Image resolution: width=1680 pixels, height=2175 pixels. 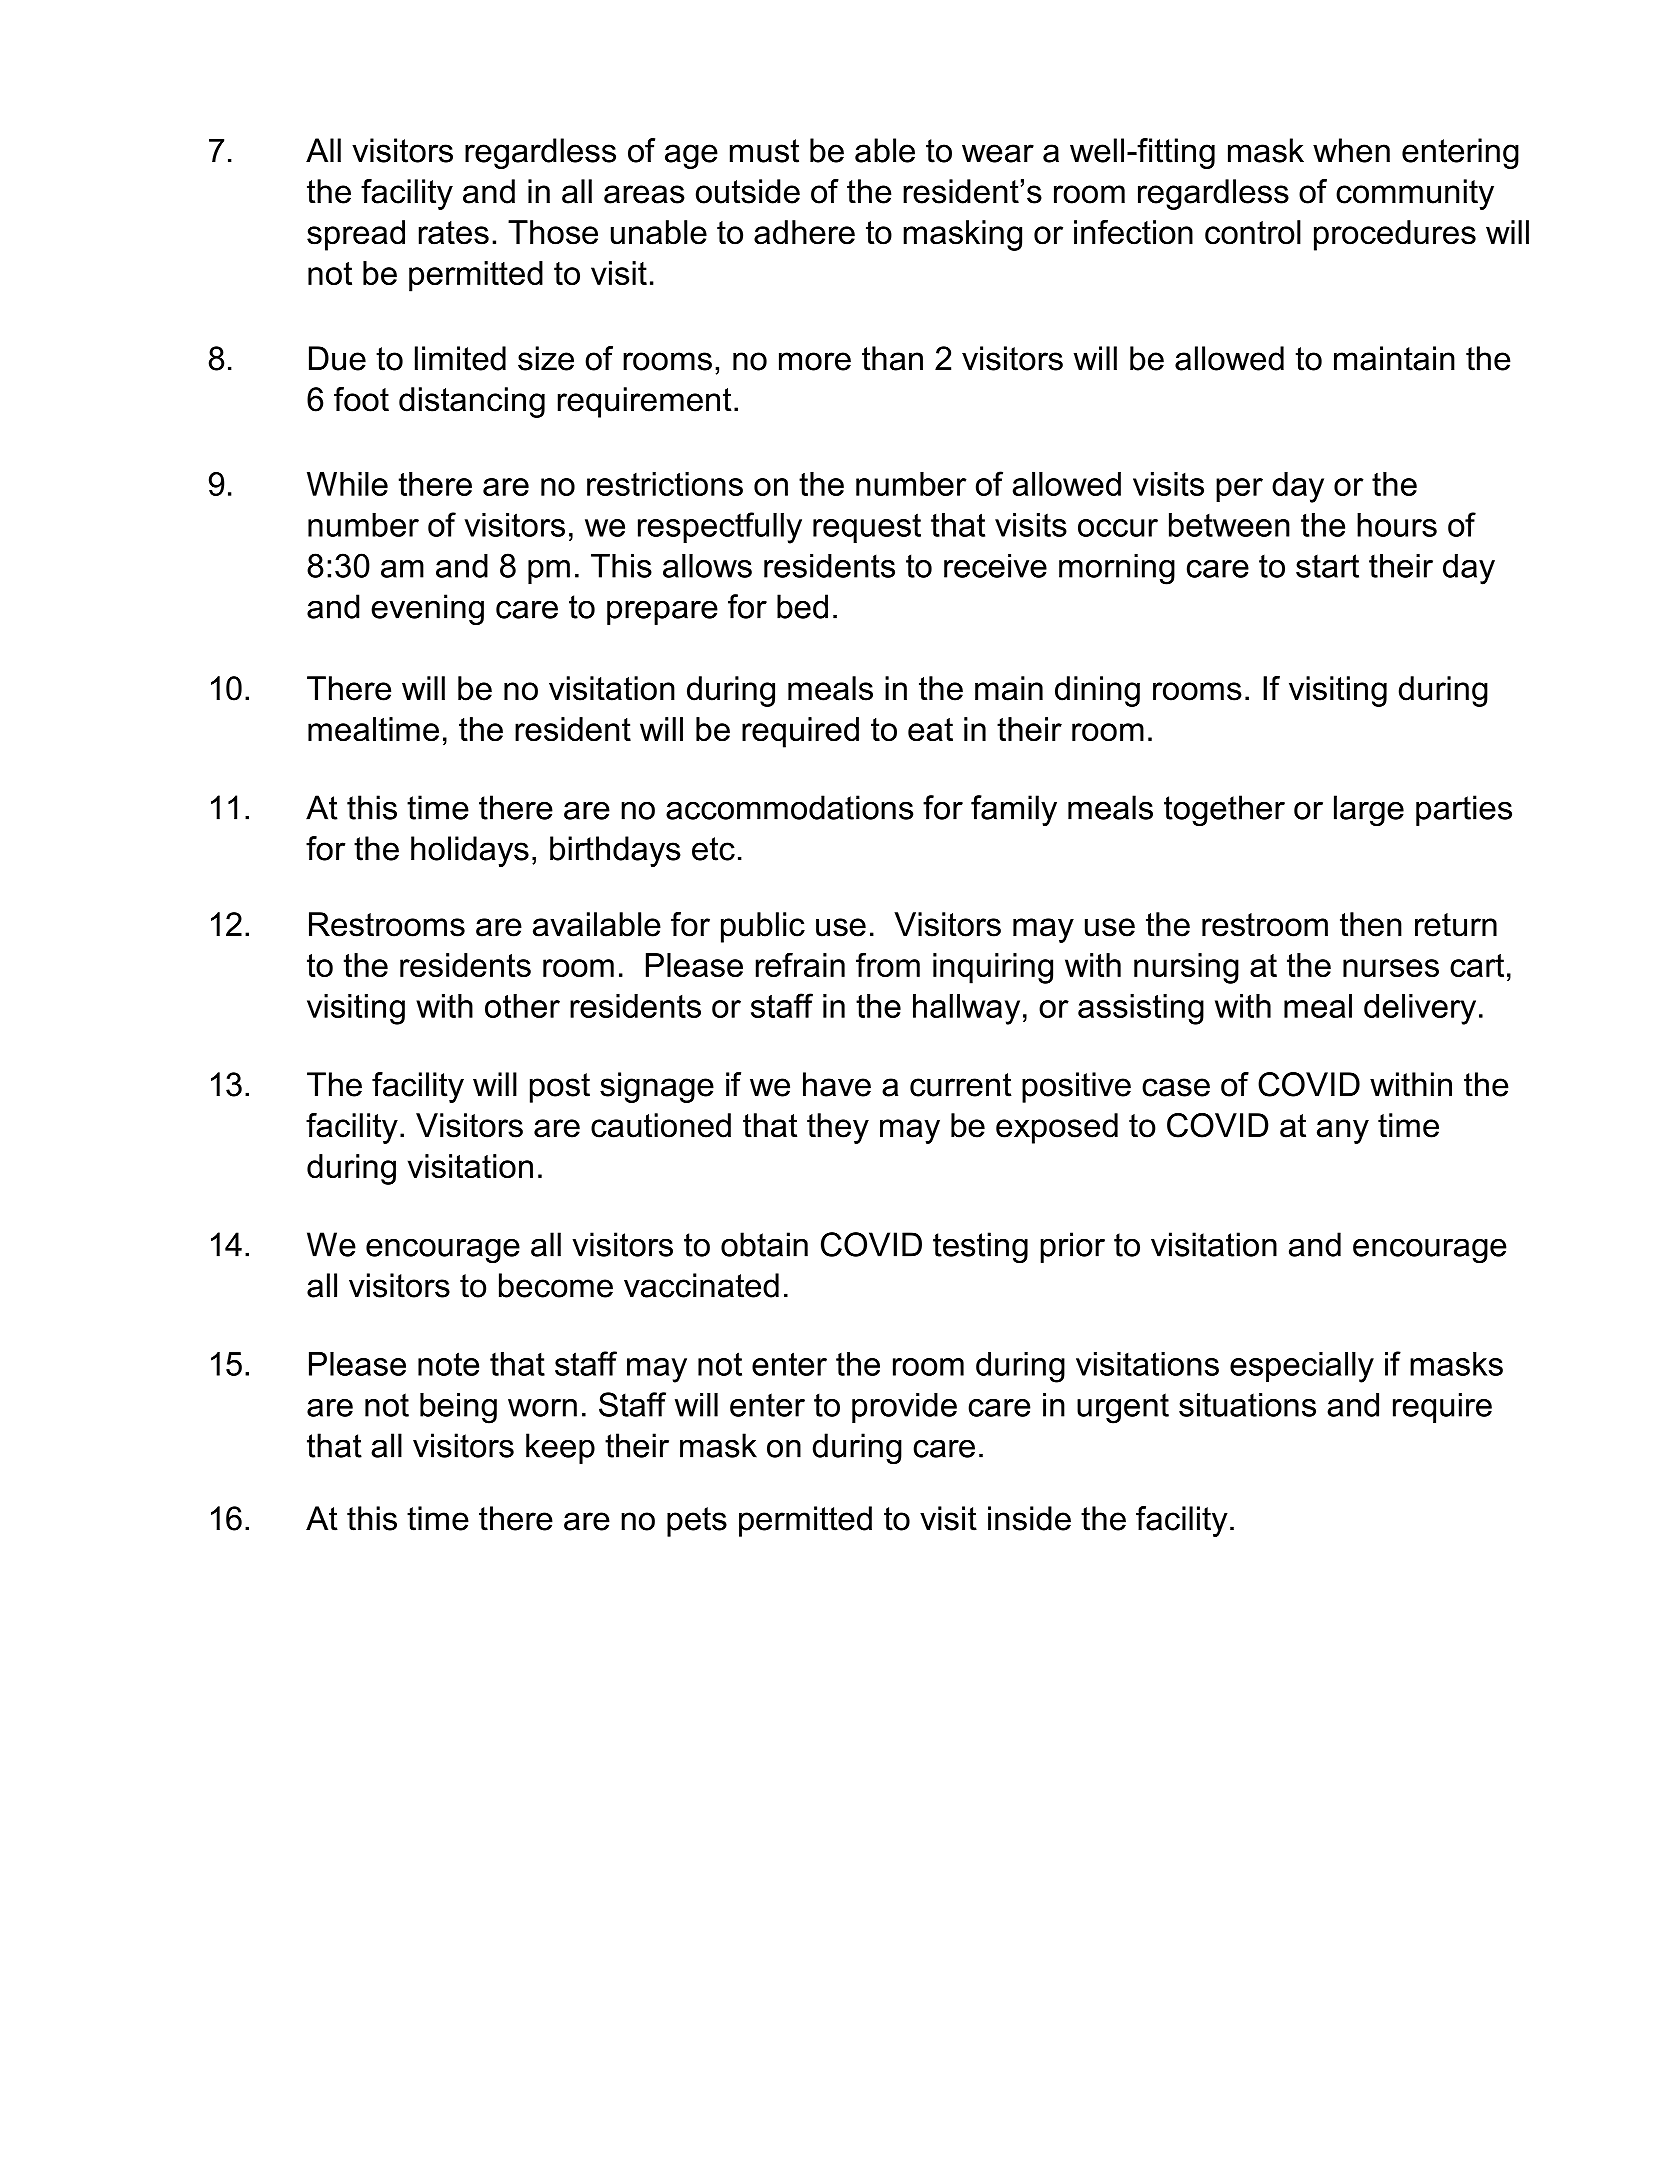 I want to click on situations, so click(x=1247, y=1404).
